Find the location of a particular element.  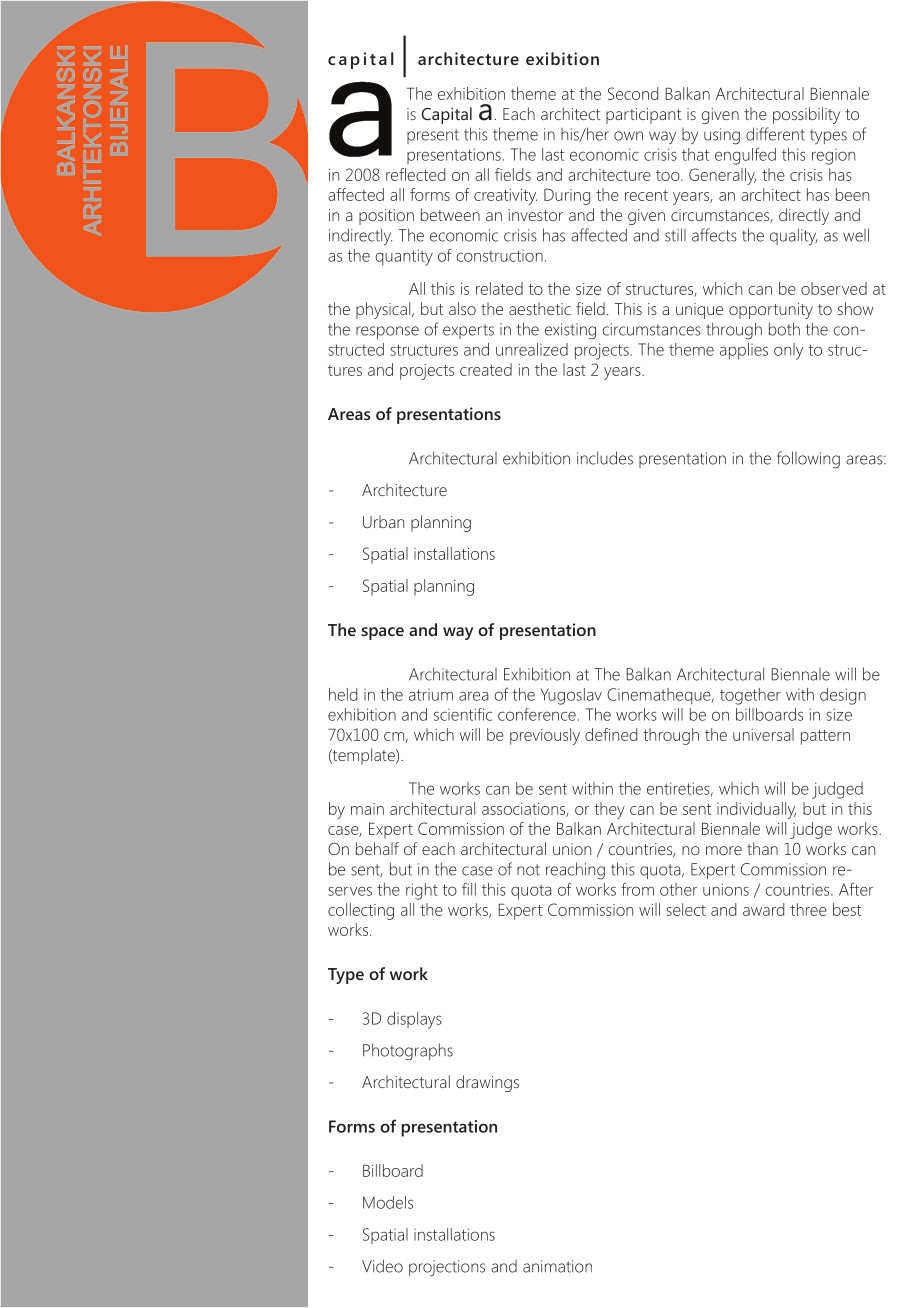

following is located at coordinates (808, 460).
